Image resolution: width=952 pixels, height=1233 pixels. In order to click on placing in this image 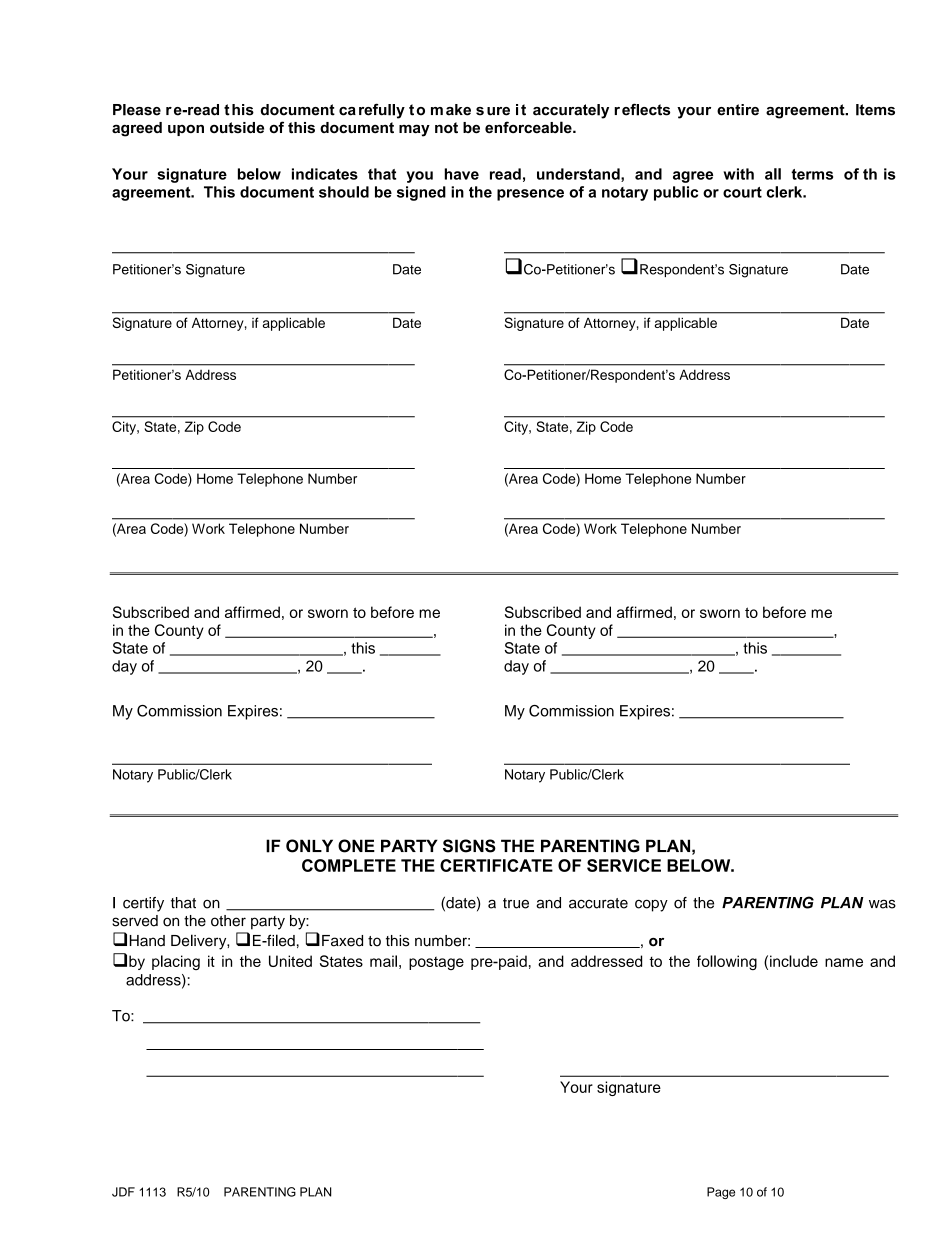, I will do `click(176, 962)`.
